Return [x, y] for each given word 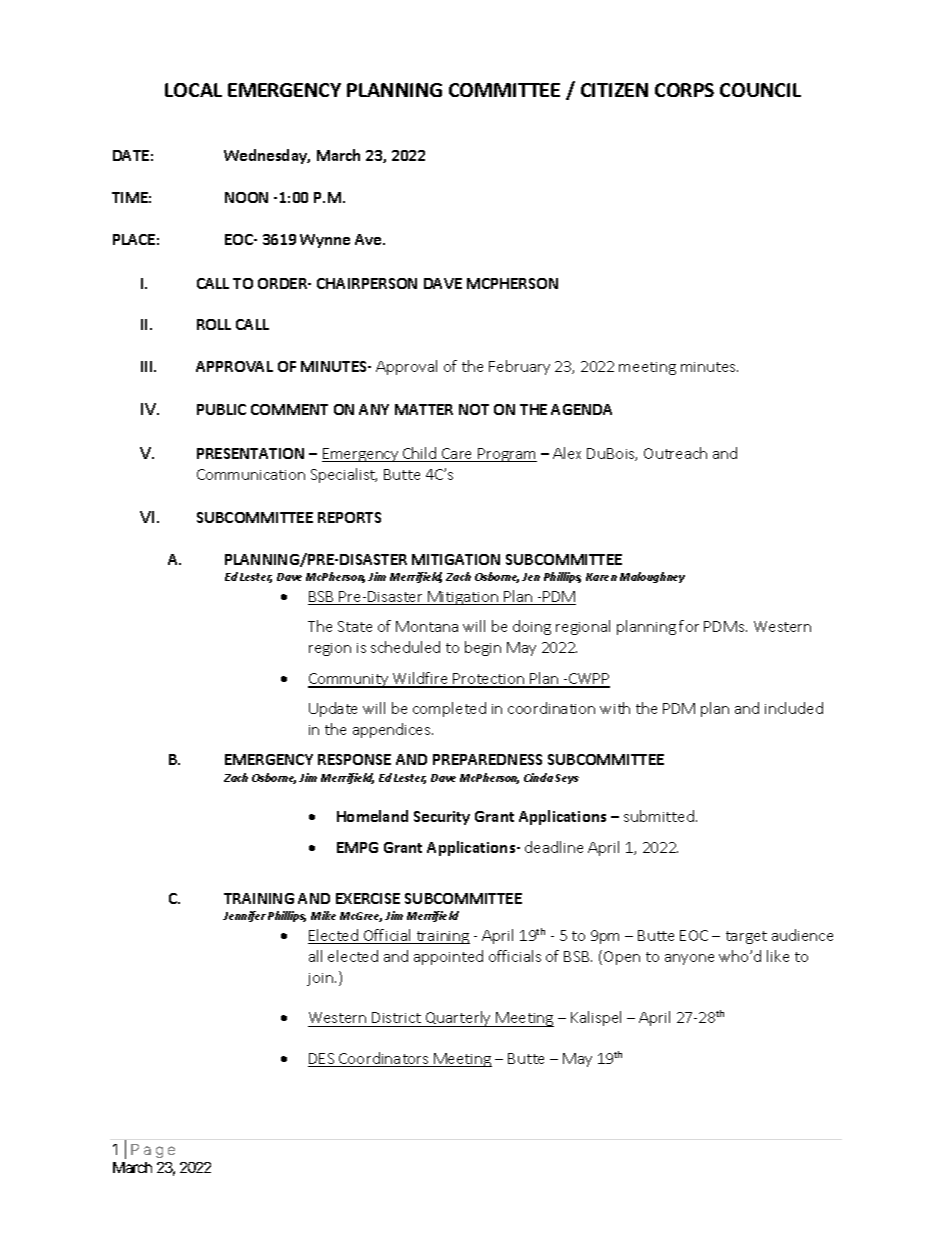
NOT [474, 409]
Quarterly [459, 1019]
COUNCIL [760, 90]
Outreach [675, 453]
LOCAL [193, 90]
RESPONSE [354, 759]
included [794, 708]
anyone [689, 959]
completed [449, 709]
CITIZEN [614, 90]
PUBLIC [221, 409]
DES [322, 1060]
